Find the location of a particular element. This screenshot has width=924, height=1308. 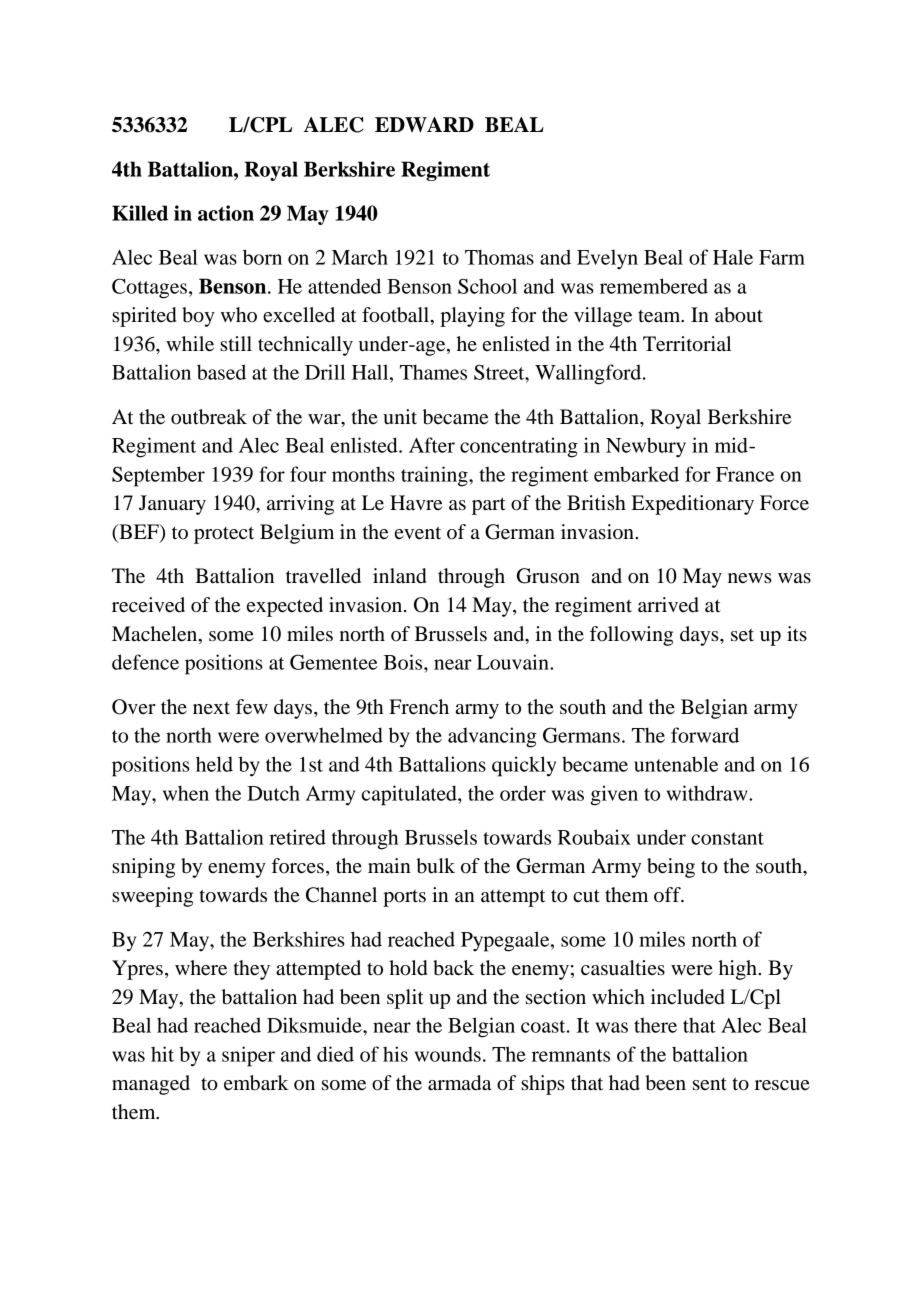

set is located at coordinates (742, 635).
